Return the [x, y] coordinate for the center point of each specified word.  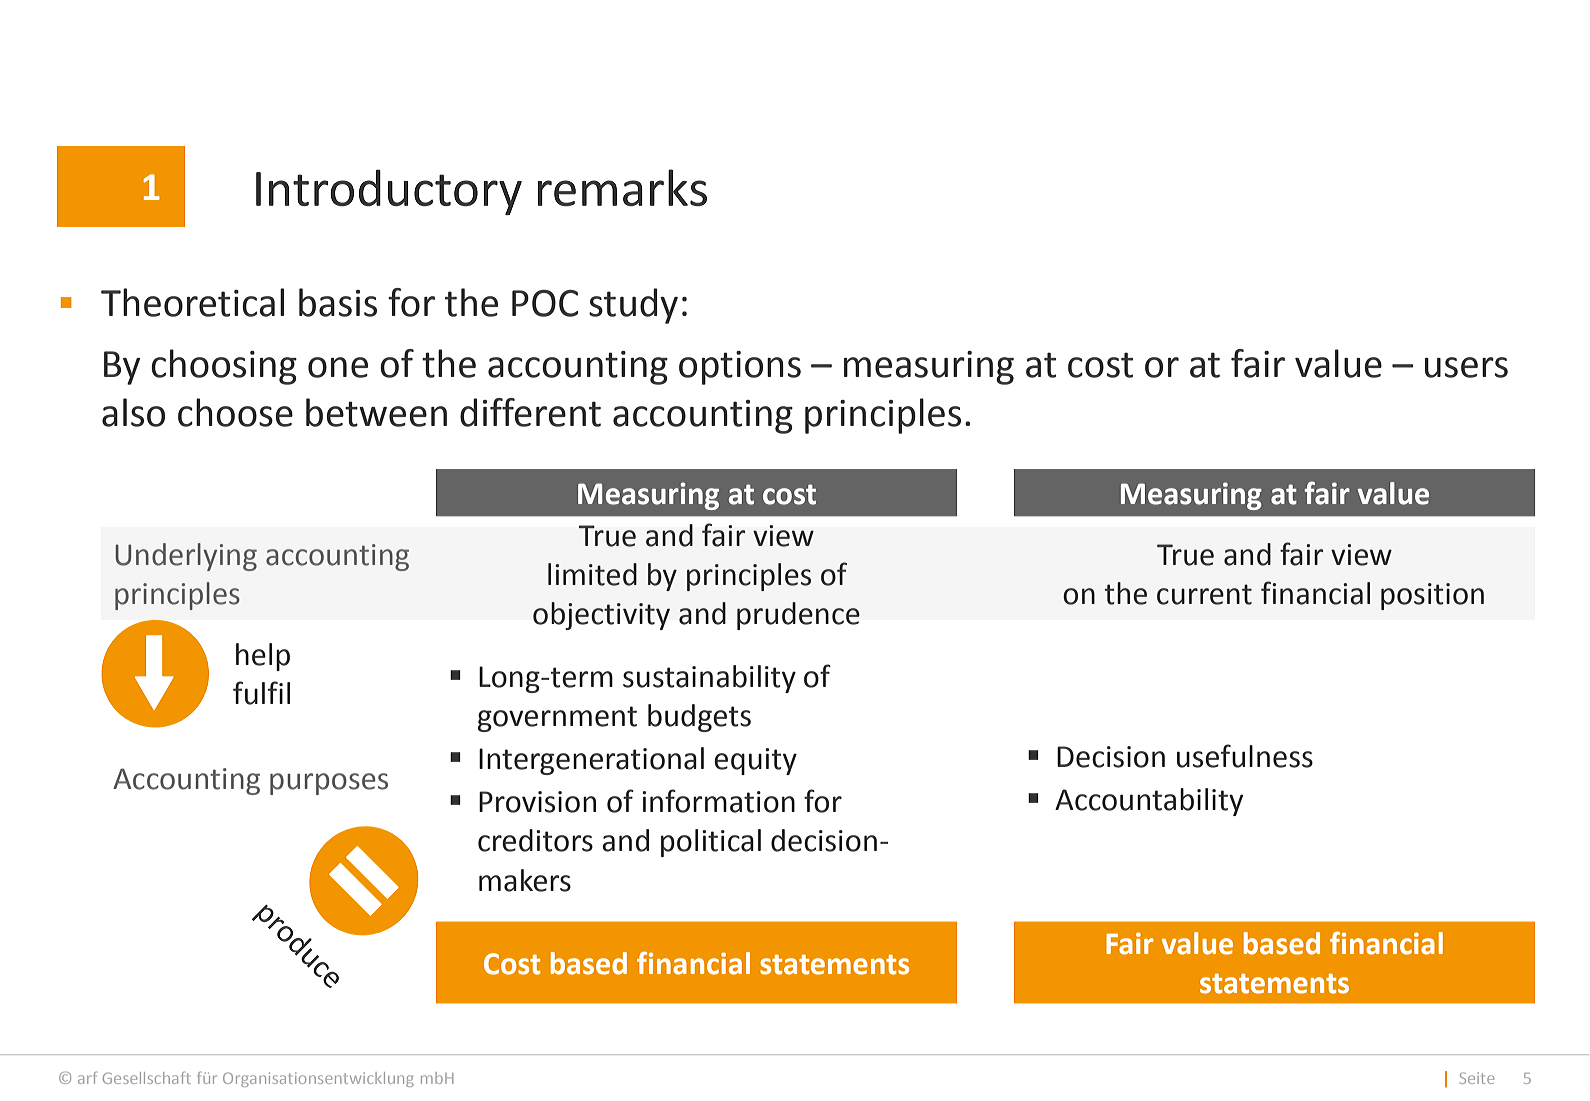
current [1204, 594]
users [1466, 367]
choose [235, 412]
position [1432, 596]
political [711, 843]
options [740, 368]
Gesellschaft [147, 1078]
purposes [329, 784]
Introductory [389, 192]
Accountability [1149, 802]
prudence [798, 616]
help [263, 657]
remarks [622, 187]
